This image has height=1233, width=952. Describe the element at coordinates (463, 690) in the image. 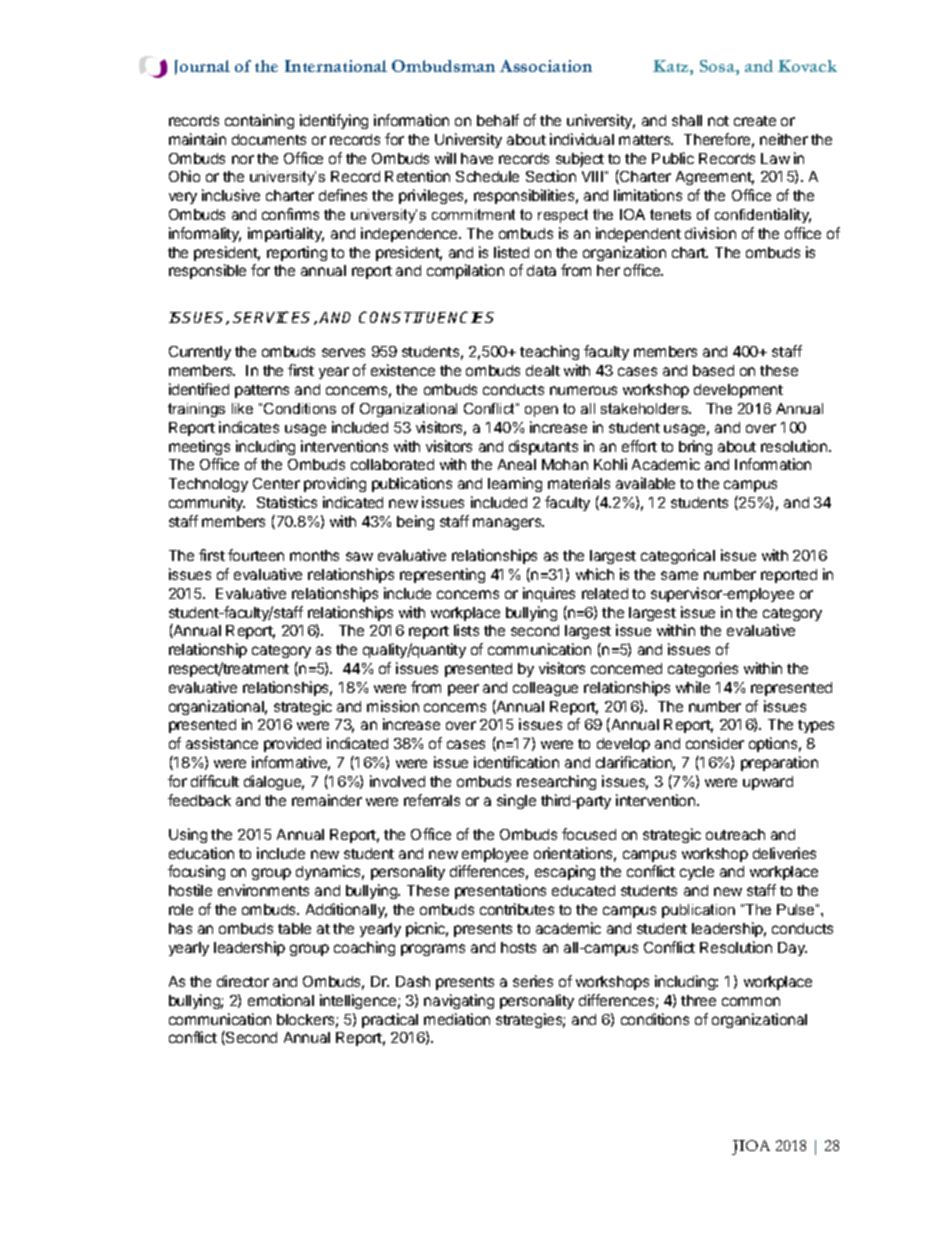

I see `peer` at that location.
